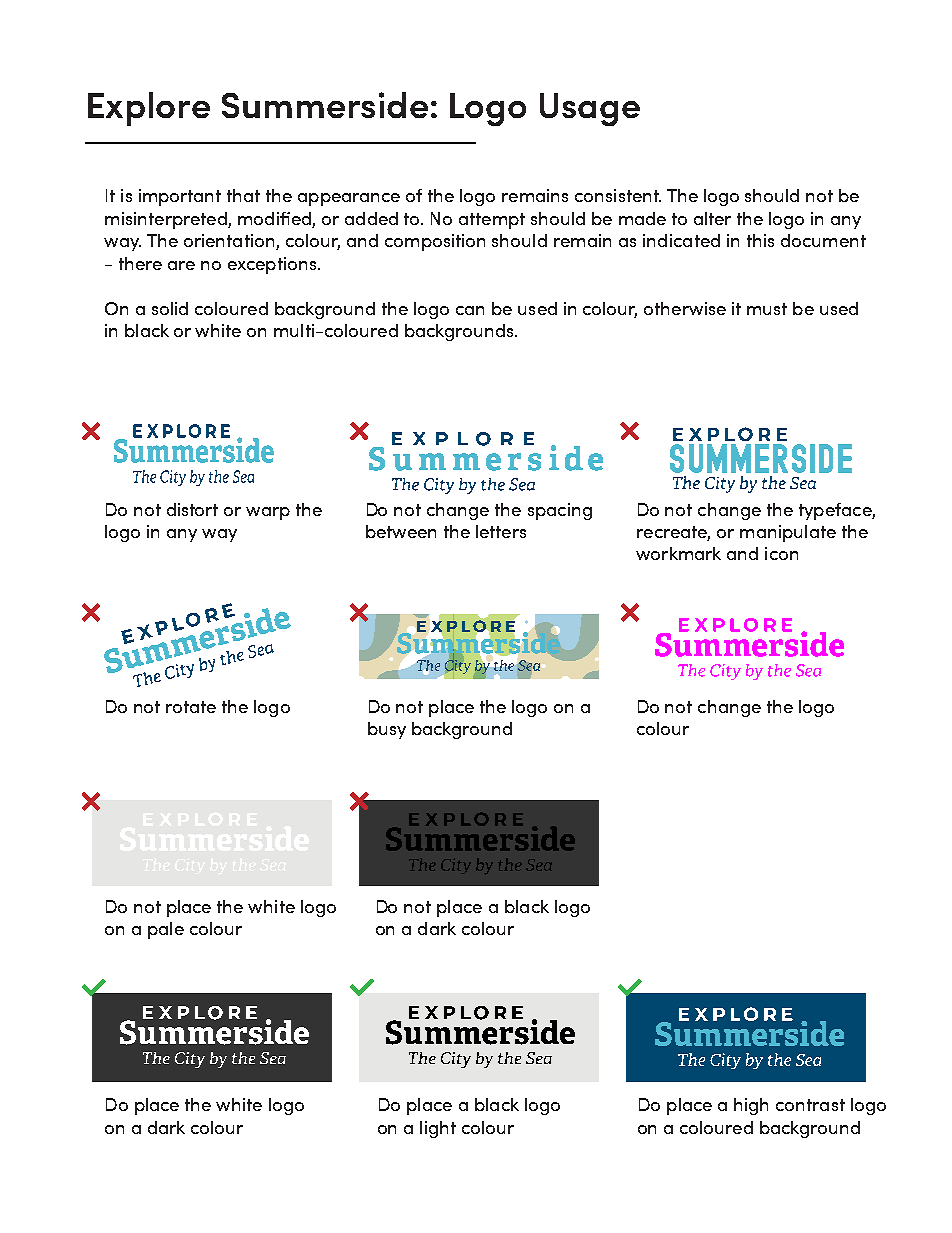  Describe the element at coordinates (712, 218) in the screenshot. I see `alter` at that location.
